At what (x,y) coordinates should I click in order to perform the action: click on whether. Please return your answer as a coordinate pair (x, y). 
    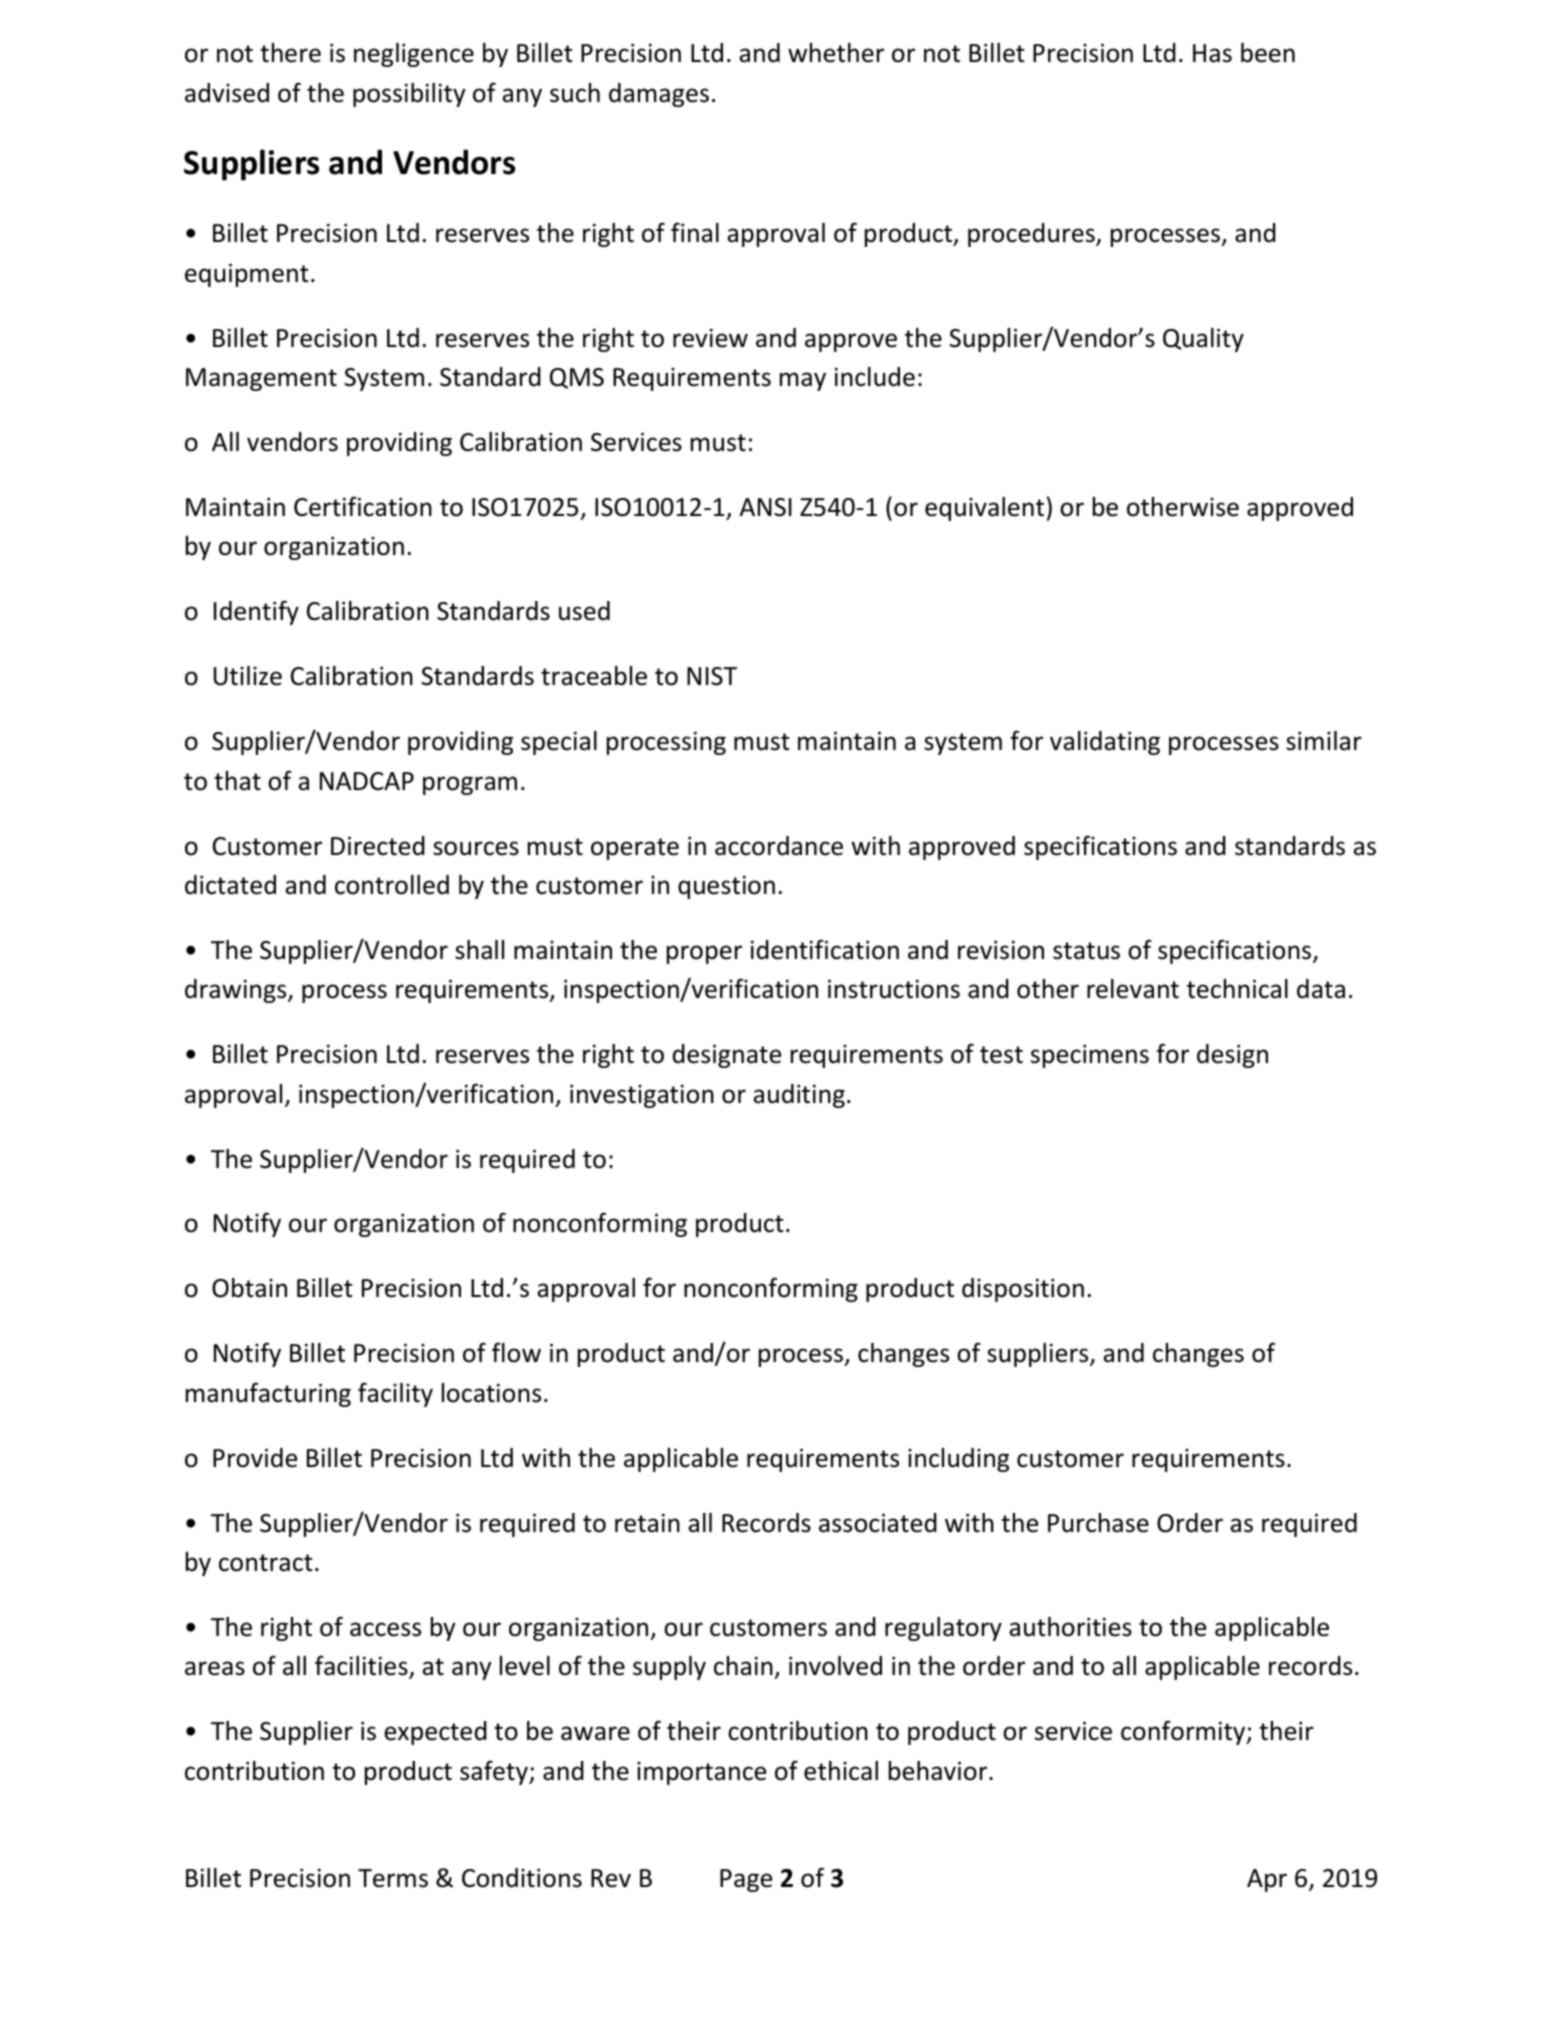
    Looking at the image, I should click on (836, 53).
